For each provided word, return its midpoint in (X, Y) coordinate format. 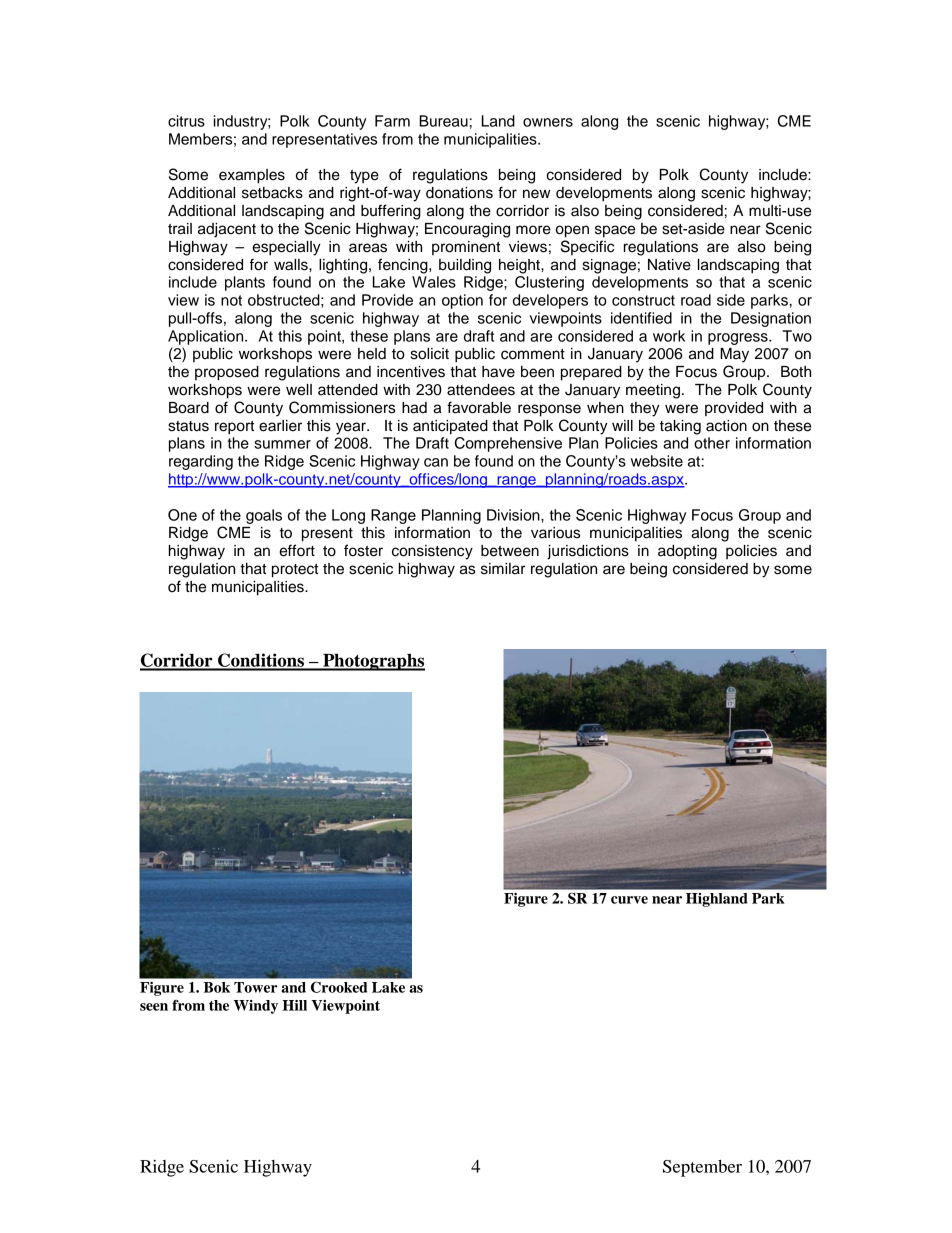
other (712, 443)
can (436, 462)
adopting (687, 552)
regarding (201, 462)
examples (252, 176)
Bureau (443, 121)
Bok (217, 987)
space (615, 231)
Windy (256, 1007)
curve (629, 900)
